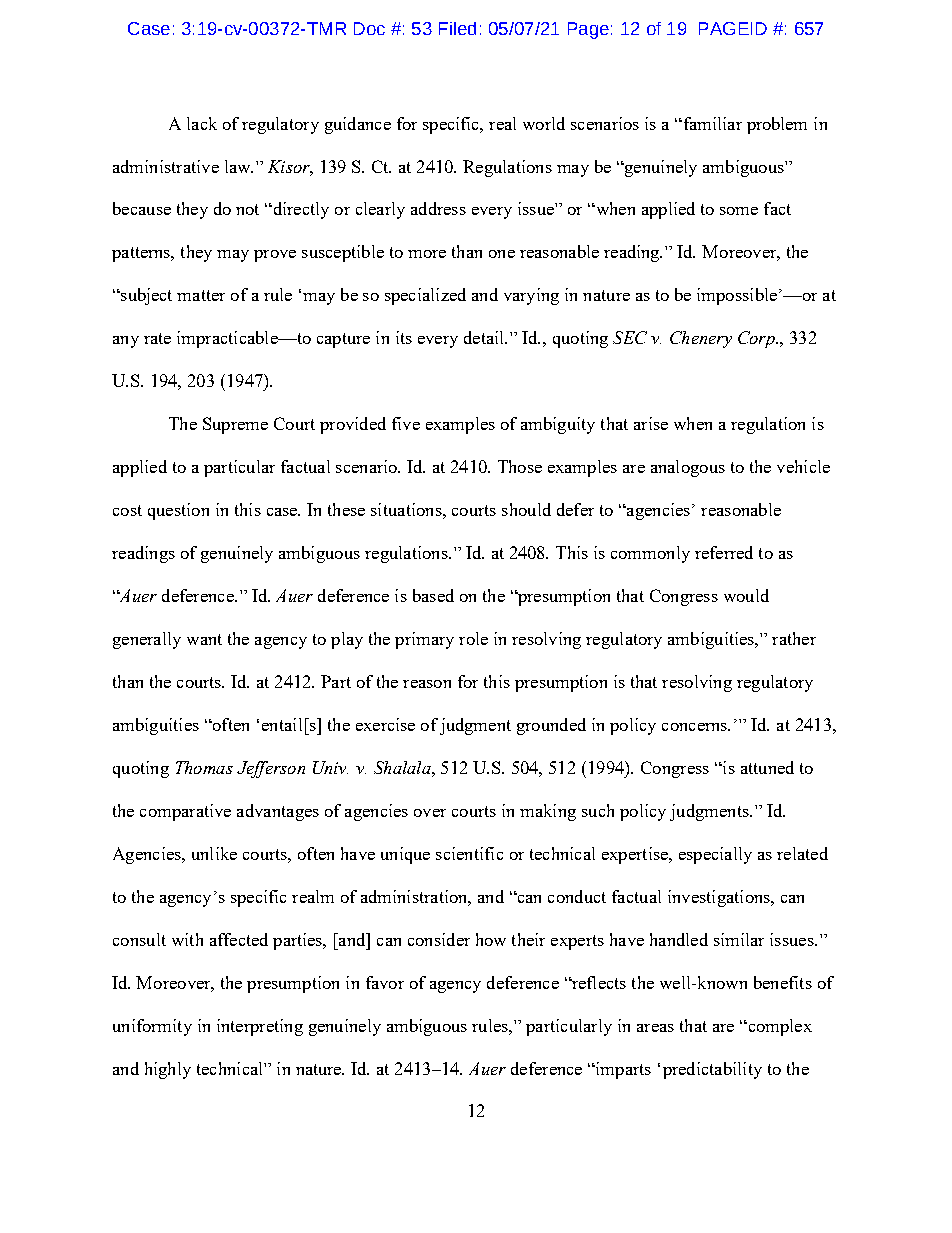  Describe the element at coordinates (724, 552) in the screenshot. I see `referred` at that location.
